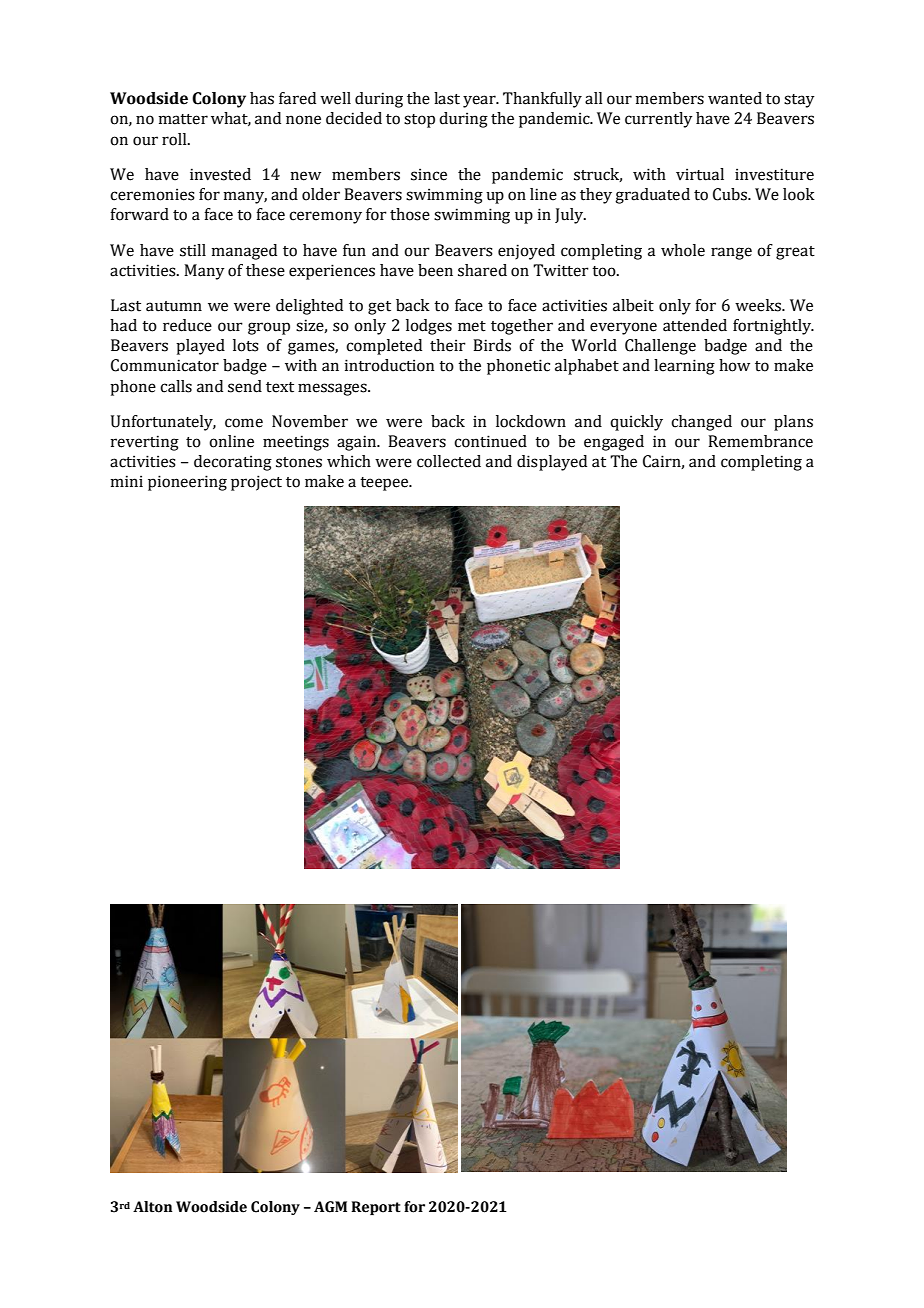 The width and height of the screenshot is (924, 1308). I want to click on year, so click(480, 101).
